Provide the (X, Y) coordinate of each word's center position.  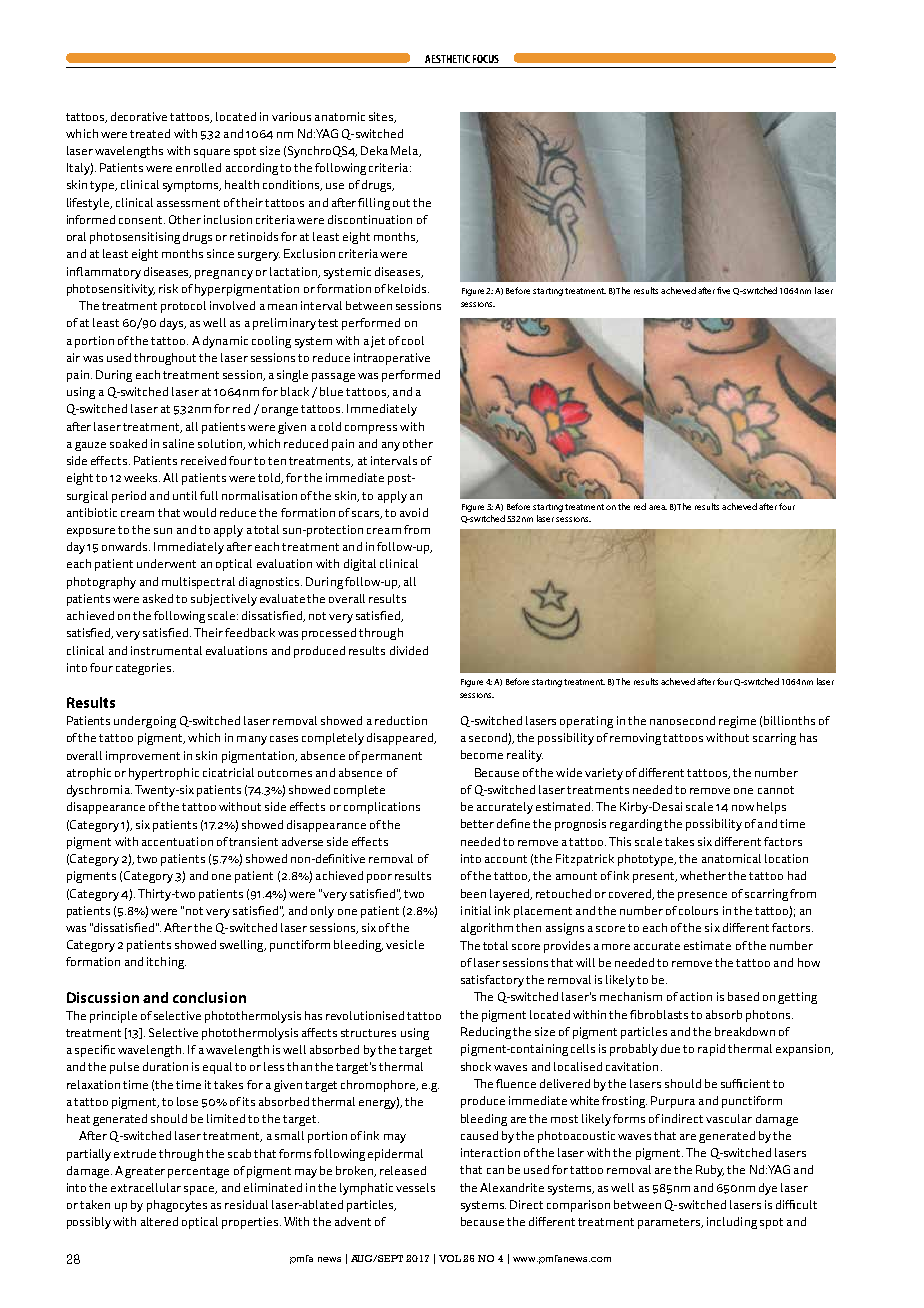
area (658, 507)
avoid (414, 512)
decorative (139, 116)
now (743, 808)
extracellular (146, 1187)
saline (178, 443)
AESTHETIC (447, 59)
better (477, 823)
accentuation (177, 841)
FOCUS (486, 59)
